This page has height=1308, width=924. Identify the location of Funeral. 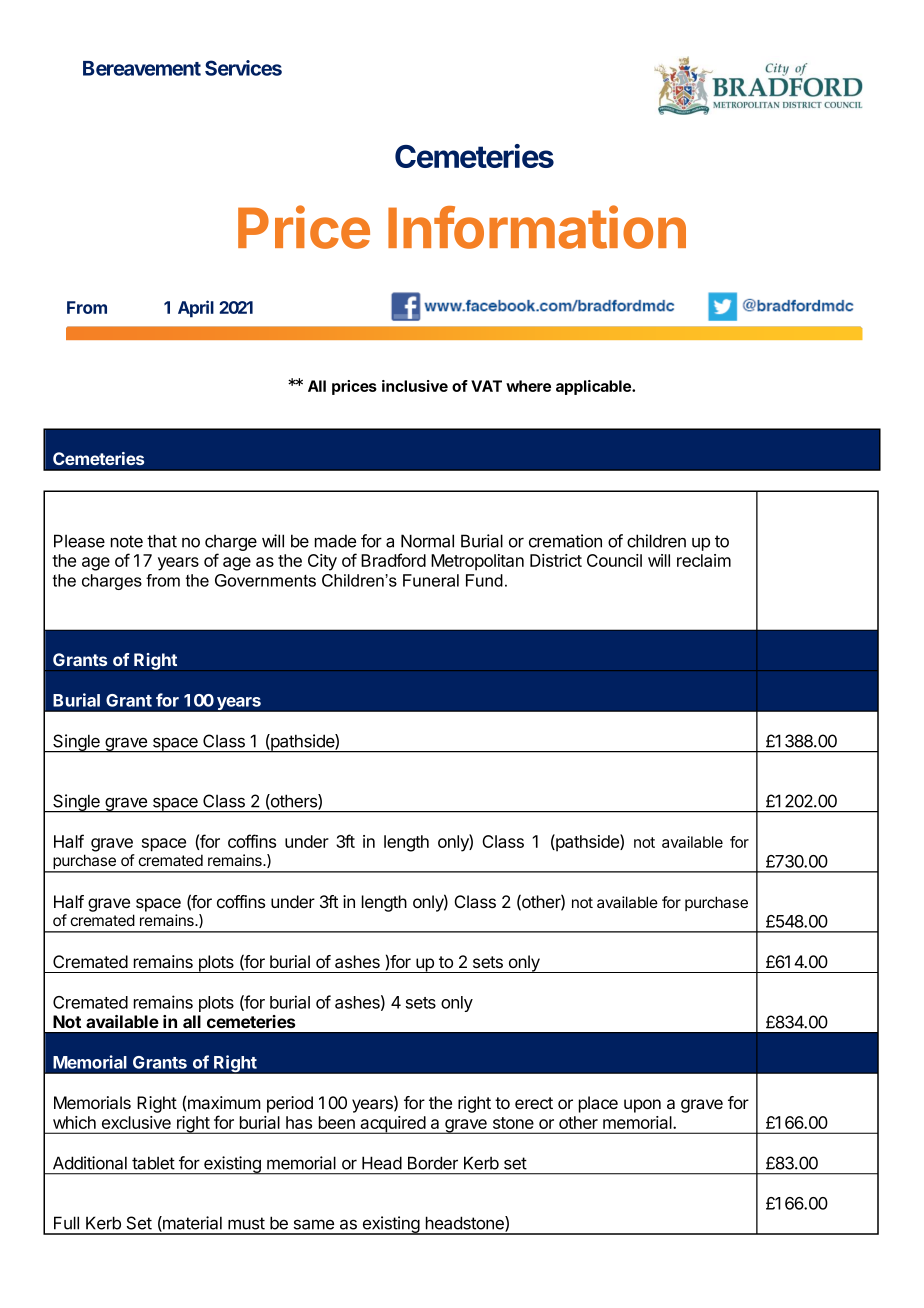
(431, 580).
